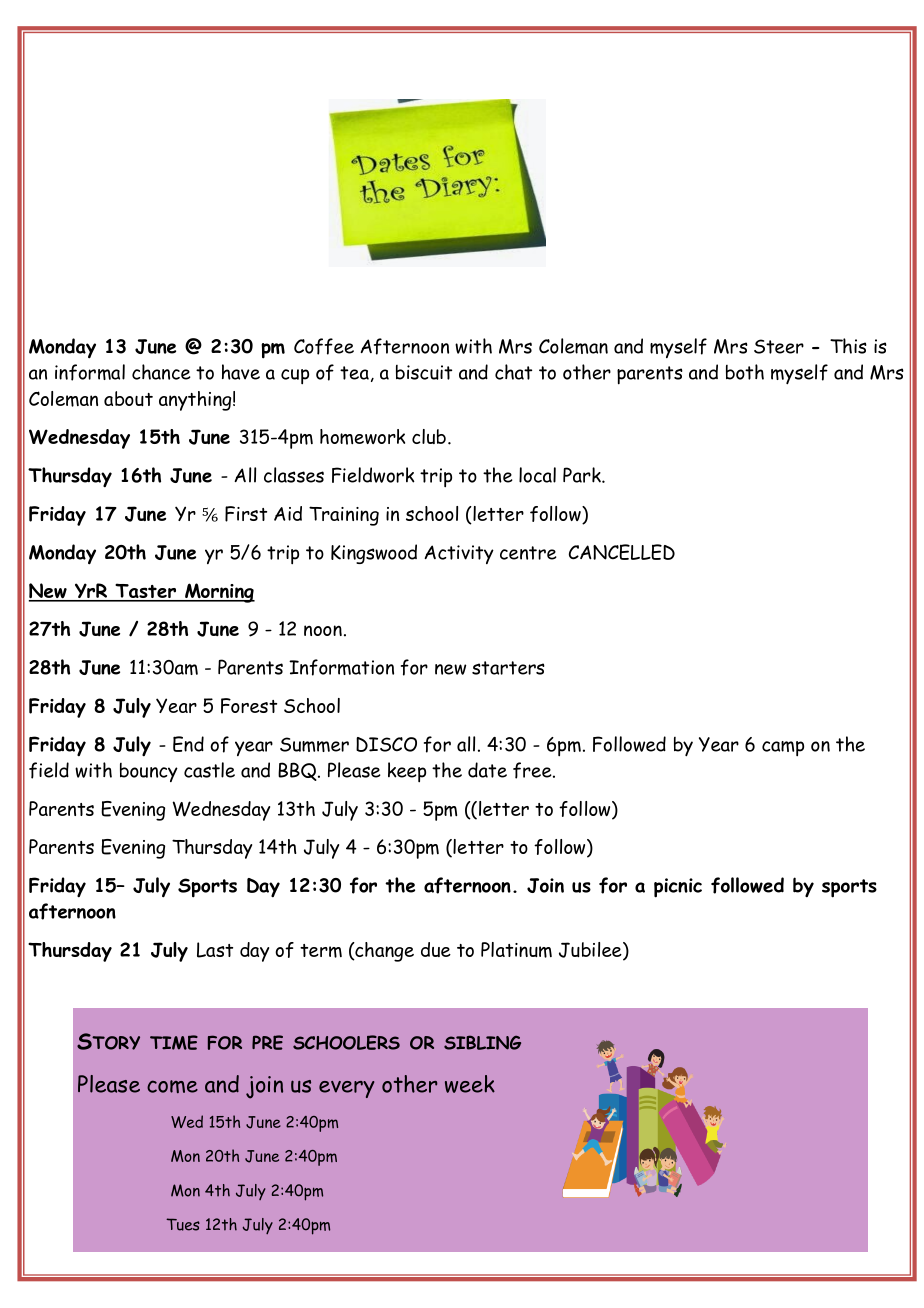  What do you see at coordinates (745, 372) in the document?
I see `both` at bounding box center [745, 372].
